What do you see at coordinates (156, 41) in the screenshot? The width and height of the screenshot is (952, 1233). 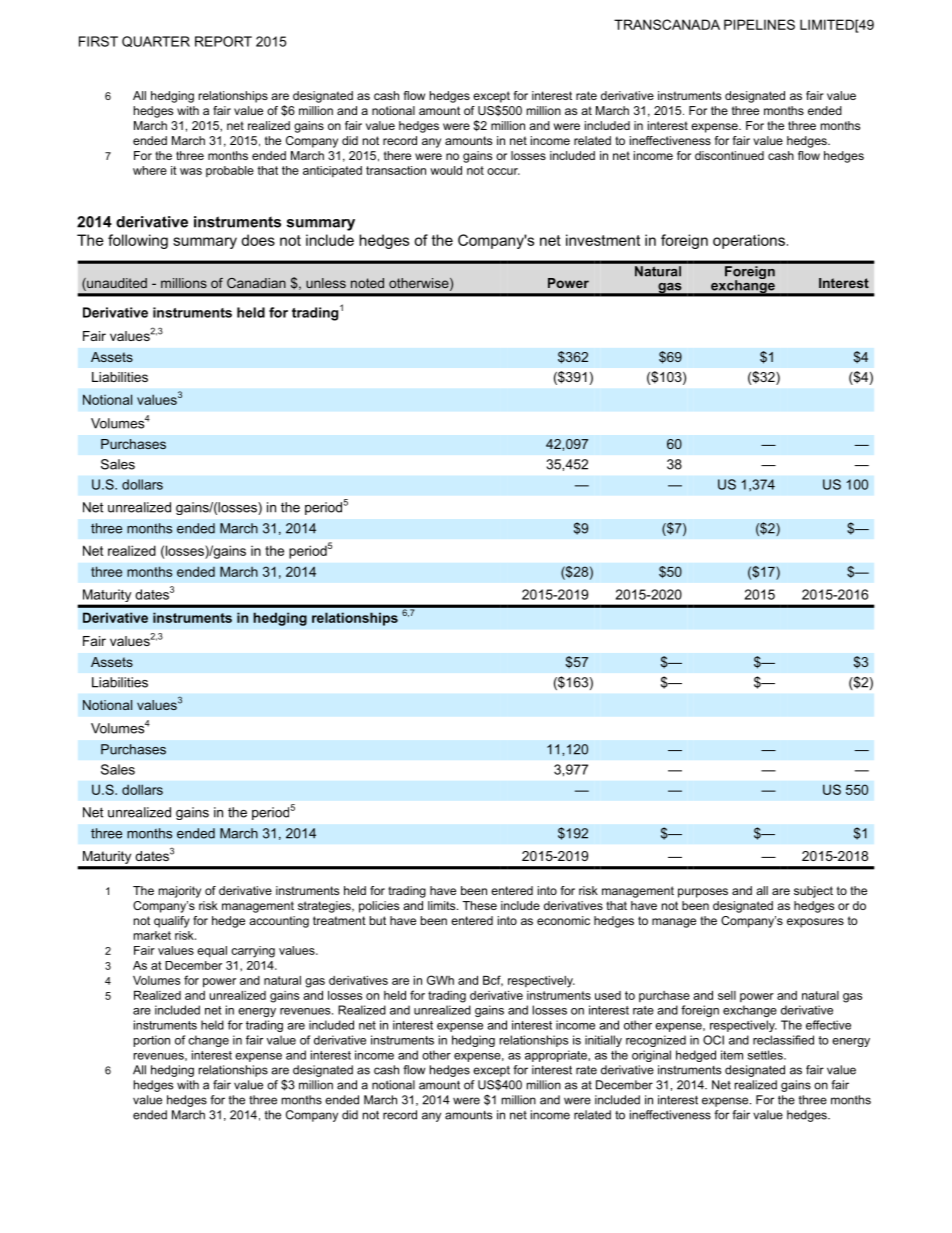 I see `QUARTER` at bounding box center [156, 41].
